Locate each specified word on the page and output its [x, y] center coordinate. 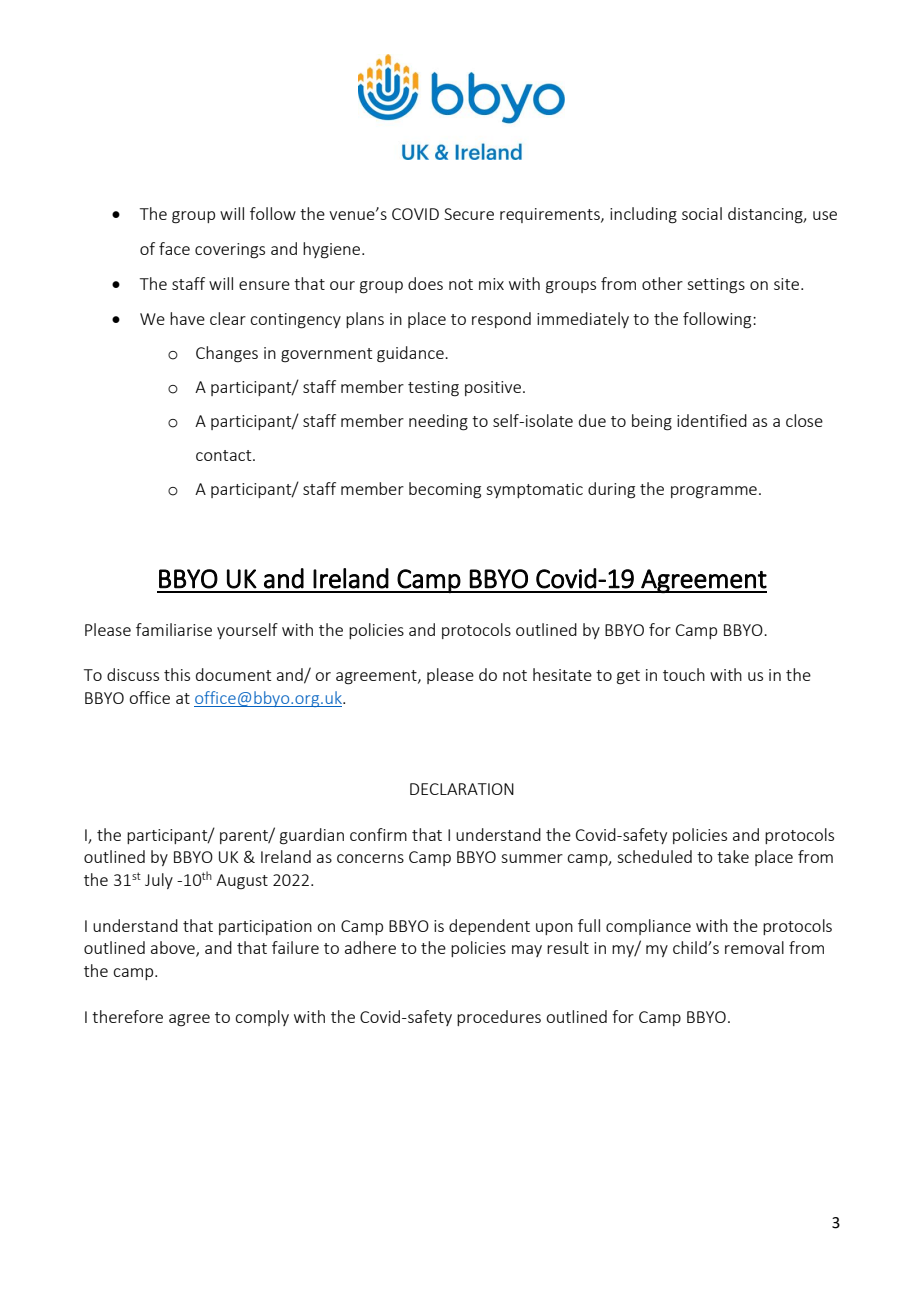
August [242, 882]
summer [532, 858]
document [233, 674]
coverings [230, 251]
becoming [445, 490]
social [702, 213]
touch [684, 674]
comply [262, 1018]
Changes [227, 354]
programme [714, 492]
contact [225, 455]
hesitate [562, 674]
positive [494, 388]
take [733, 856]
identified [712, 420]
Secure [469, 214]
